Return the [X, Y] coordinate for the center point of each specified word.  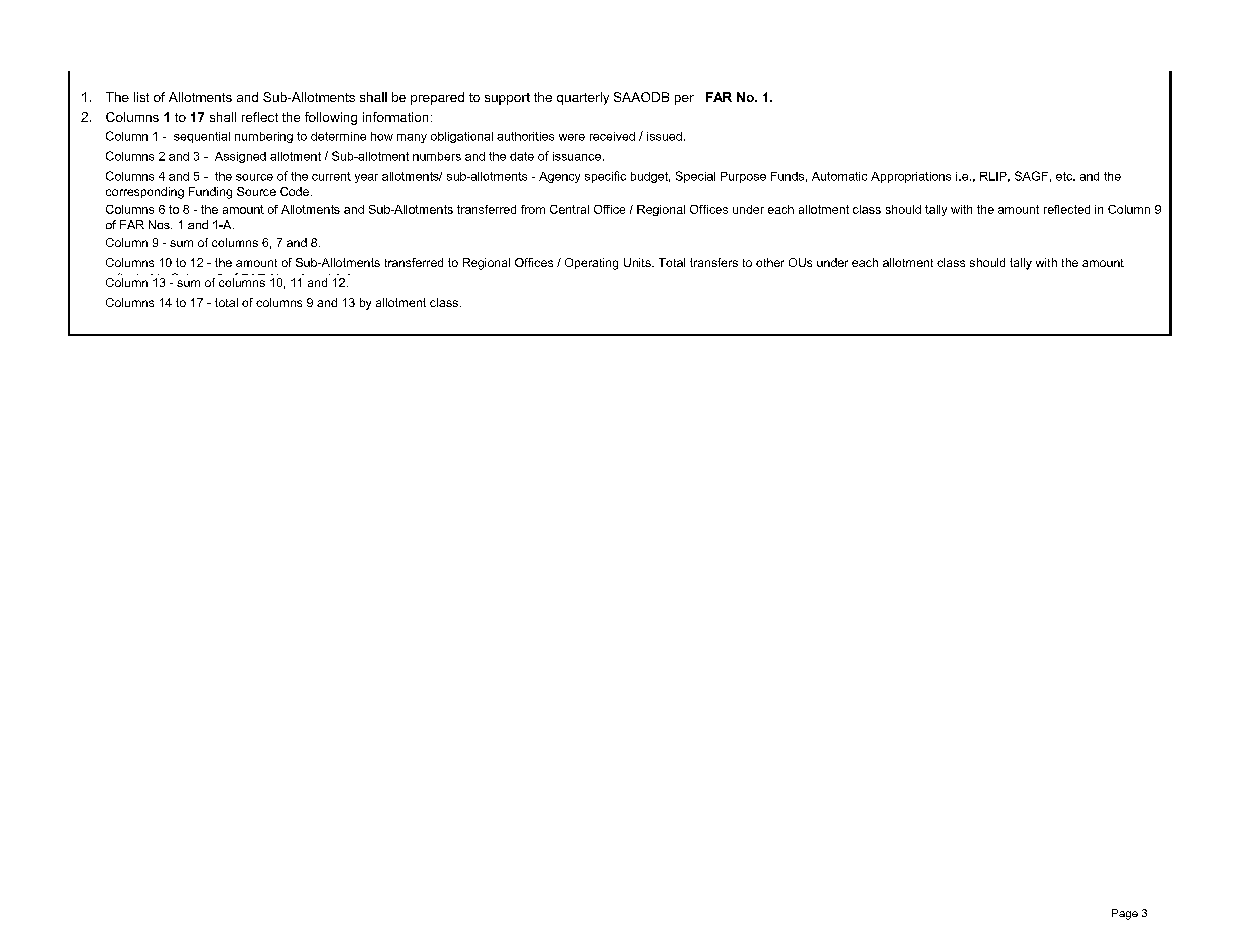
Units [638, 262]
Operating [591, 264]
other [770, 262]
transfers [714, 262]
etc [1065, 176]
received [612, 136]
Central [569, 209]
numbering [264, 137]
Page [1125, 914]
